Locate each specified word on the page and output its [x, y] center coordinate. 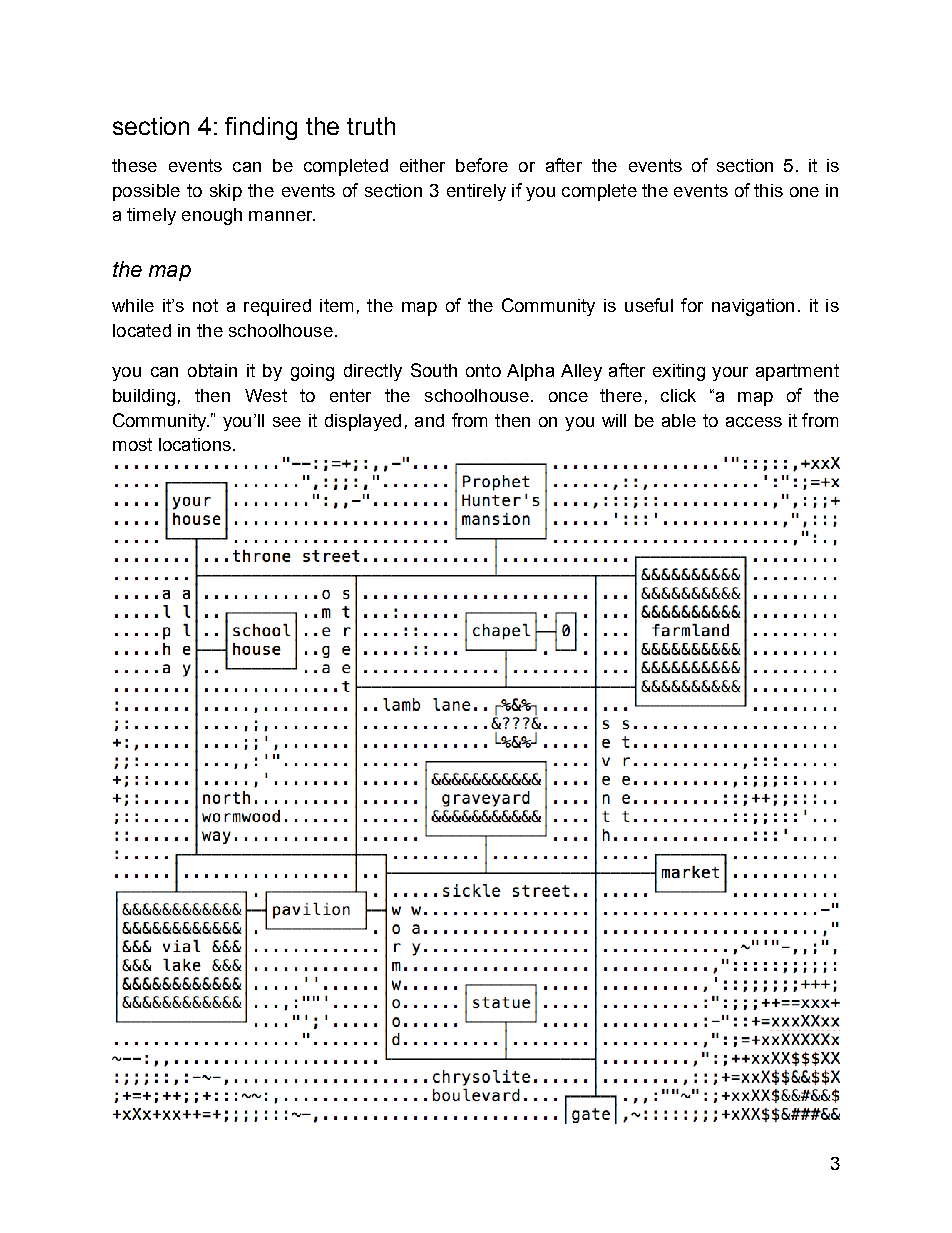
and [429, 420]
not [205, 305]
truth [371, 126]
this [768, 190]
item [336, 305]
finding [261, 128]
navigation [753, 307]
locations [195, 444]
